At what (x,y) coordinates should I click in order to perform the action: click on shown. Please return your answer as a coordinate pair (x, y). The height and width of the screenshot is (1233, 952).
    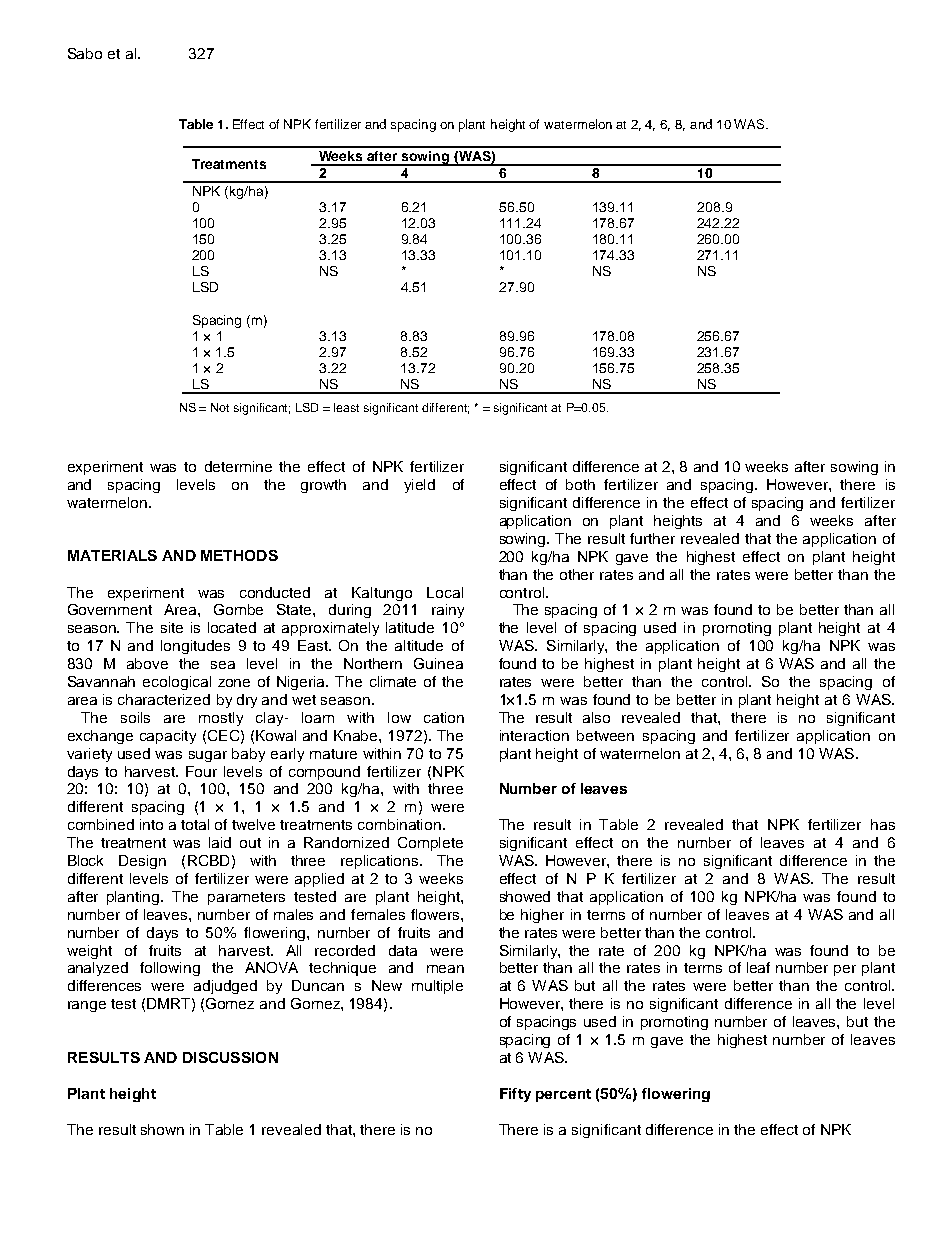
    Looking at the image, I should click on (162, 1129).
